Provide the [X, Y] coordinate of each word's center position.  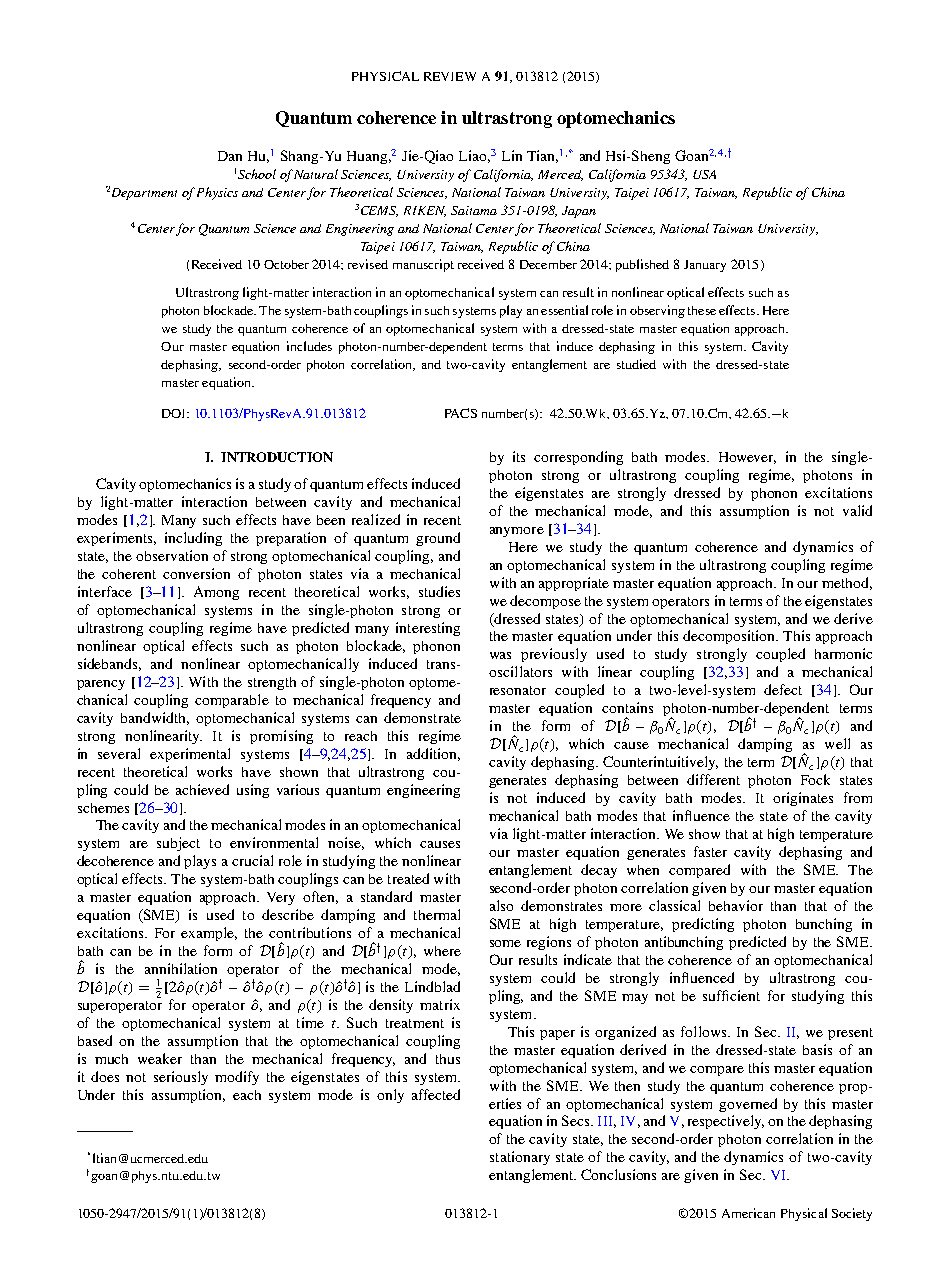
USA [704, 174]
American [748, 1213]
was [500, 655]
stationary [520, 1158]
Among [216, 593]
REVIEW [450, 76]
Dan [230, 156]
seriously [181, 1078]
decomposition [730, 637]
